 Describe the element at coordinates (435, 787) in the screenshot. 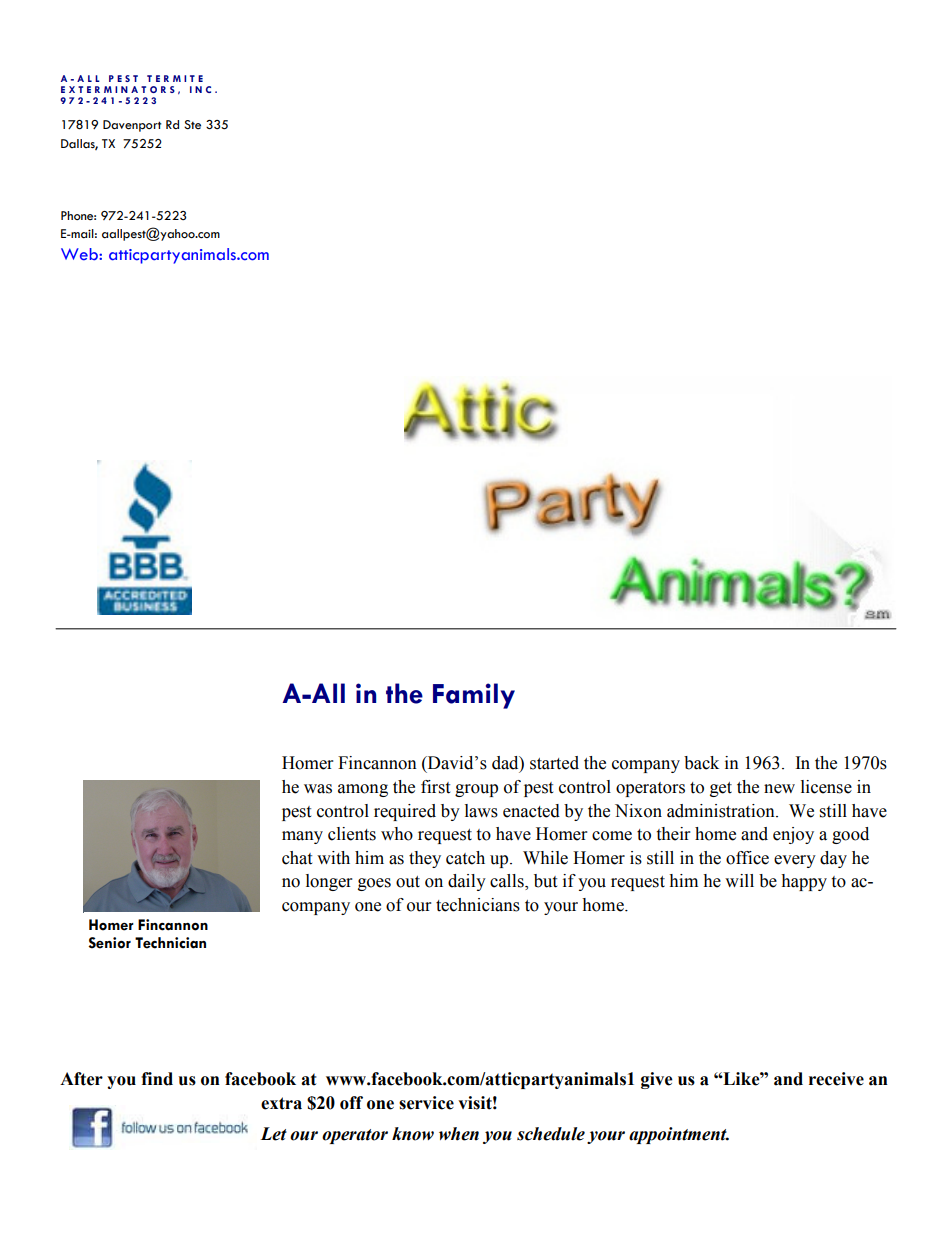

I see `first` at that location.
